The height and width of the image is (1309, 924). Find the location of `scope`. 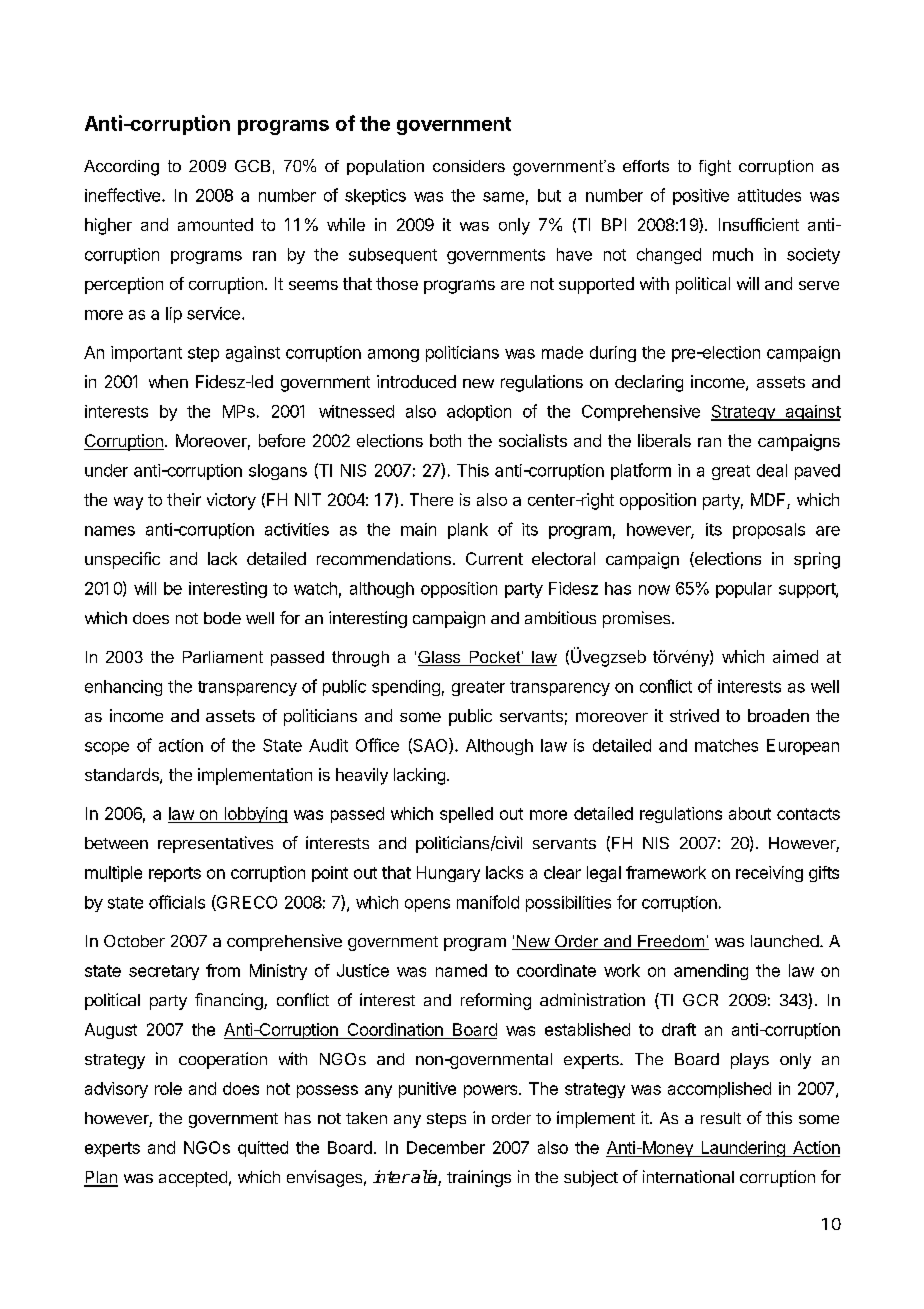

scope is located at coordinates (107, 748).
